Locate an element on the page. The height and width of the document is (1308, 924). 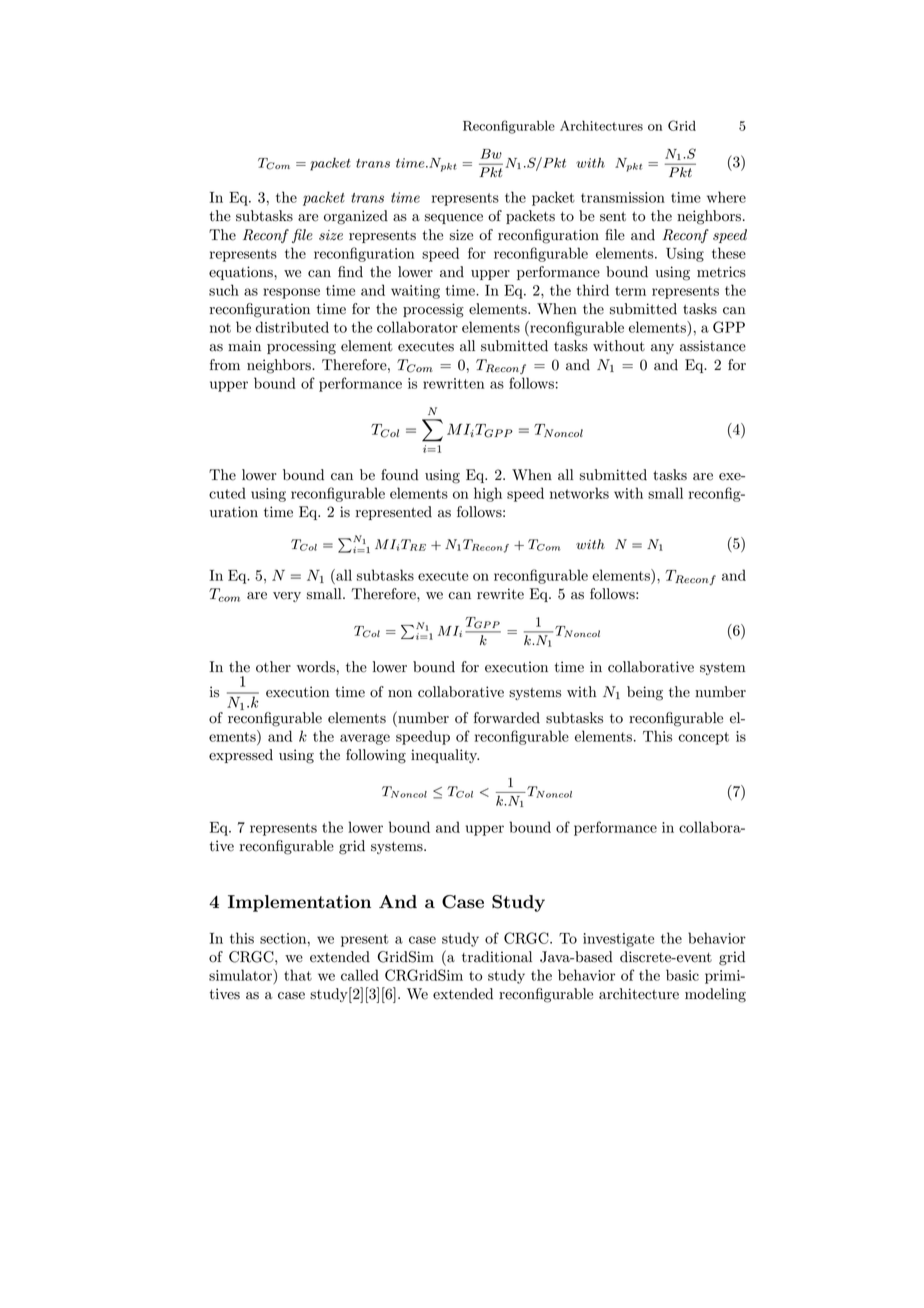
being is located at coordinates (645, 693).
